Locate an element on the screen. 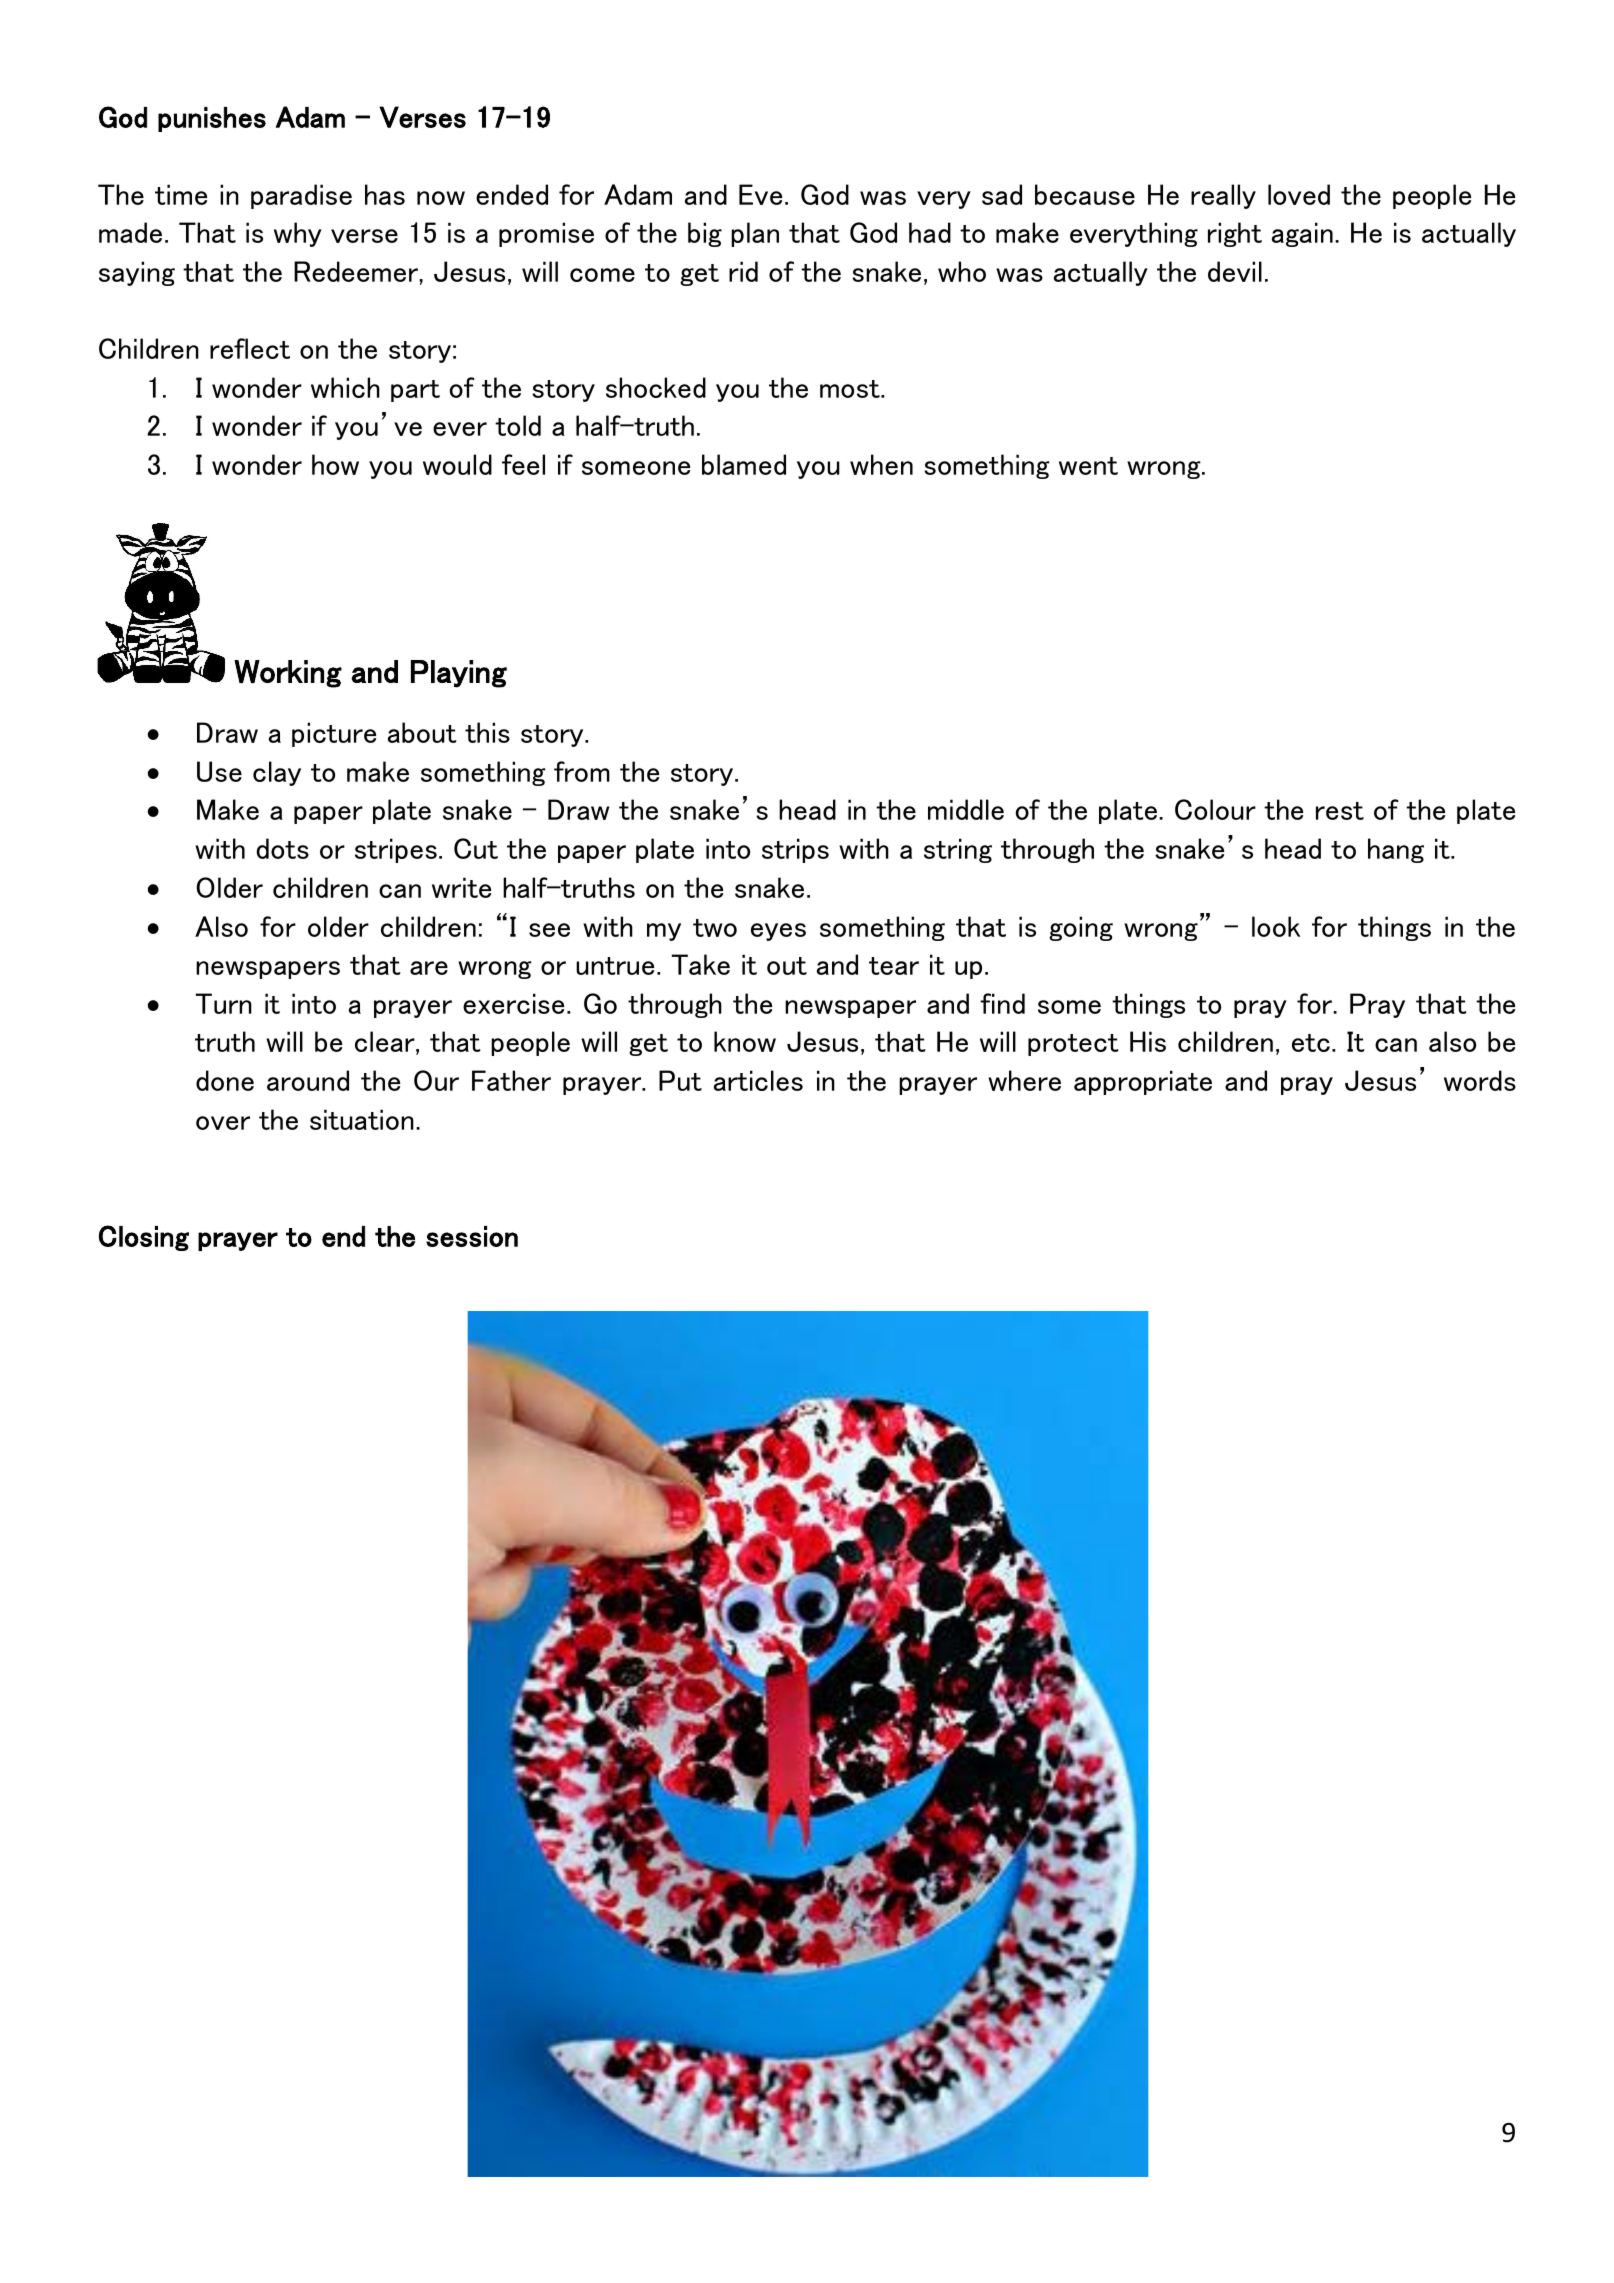 This screenshot has width=1614, height=2283. which is located at coordinates (345, 387).
